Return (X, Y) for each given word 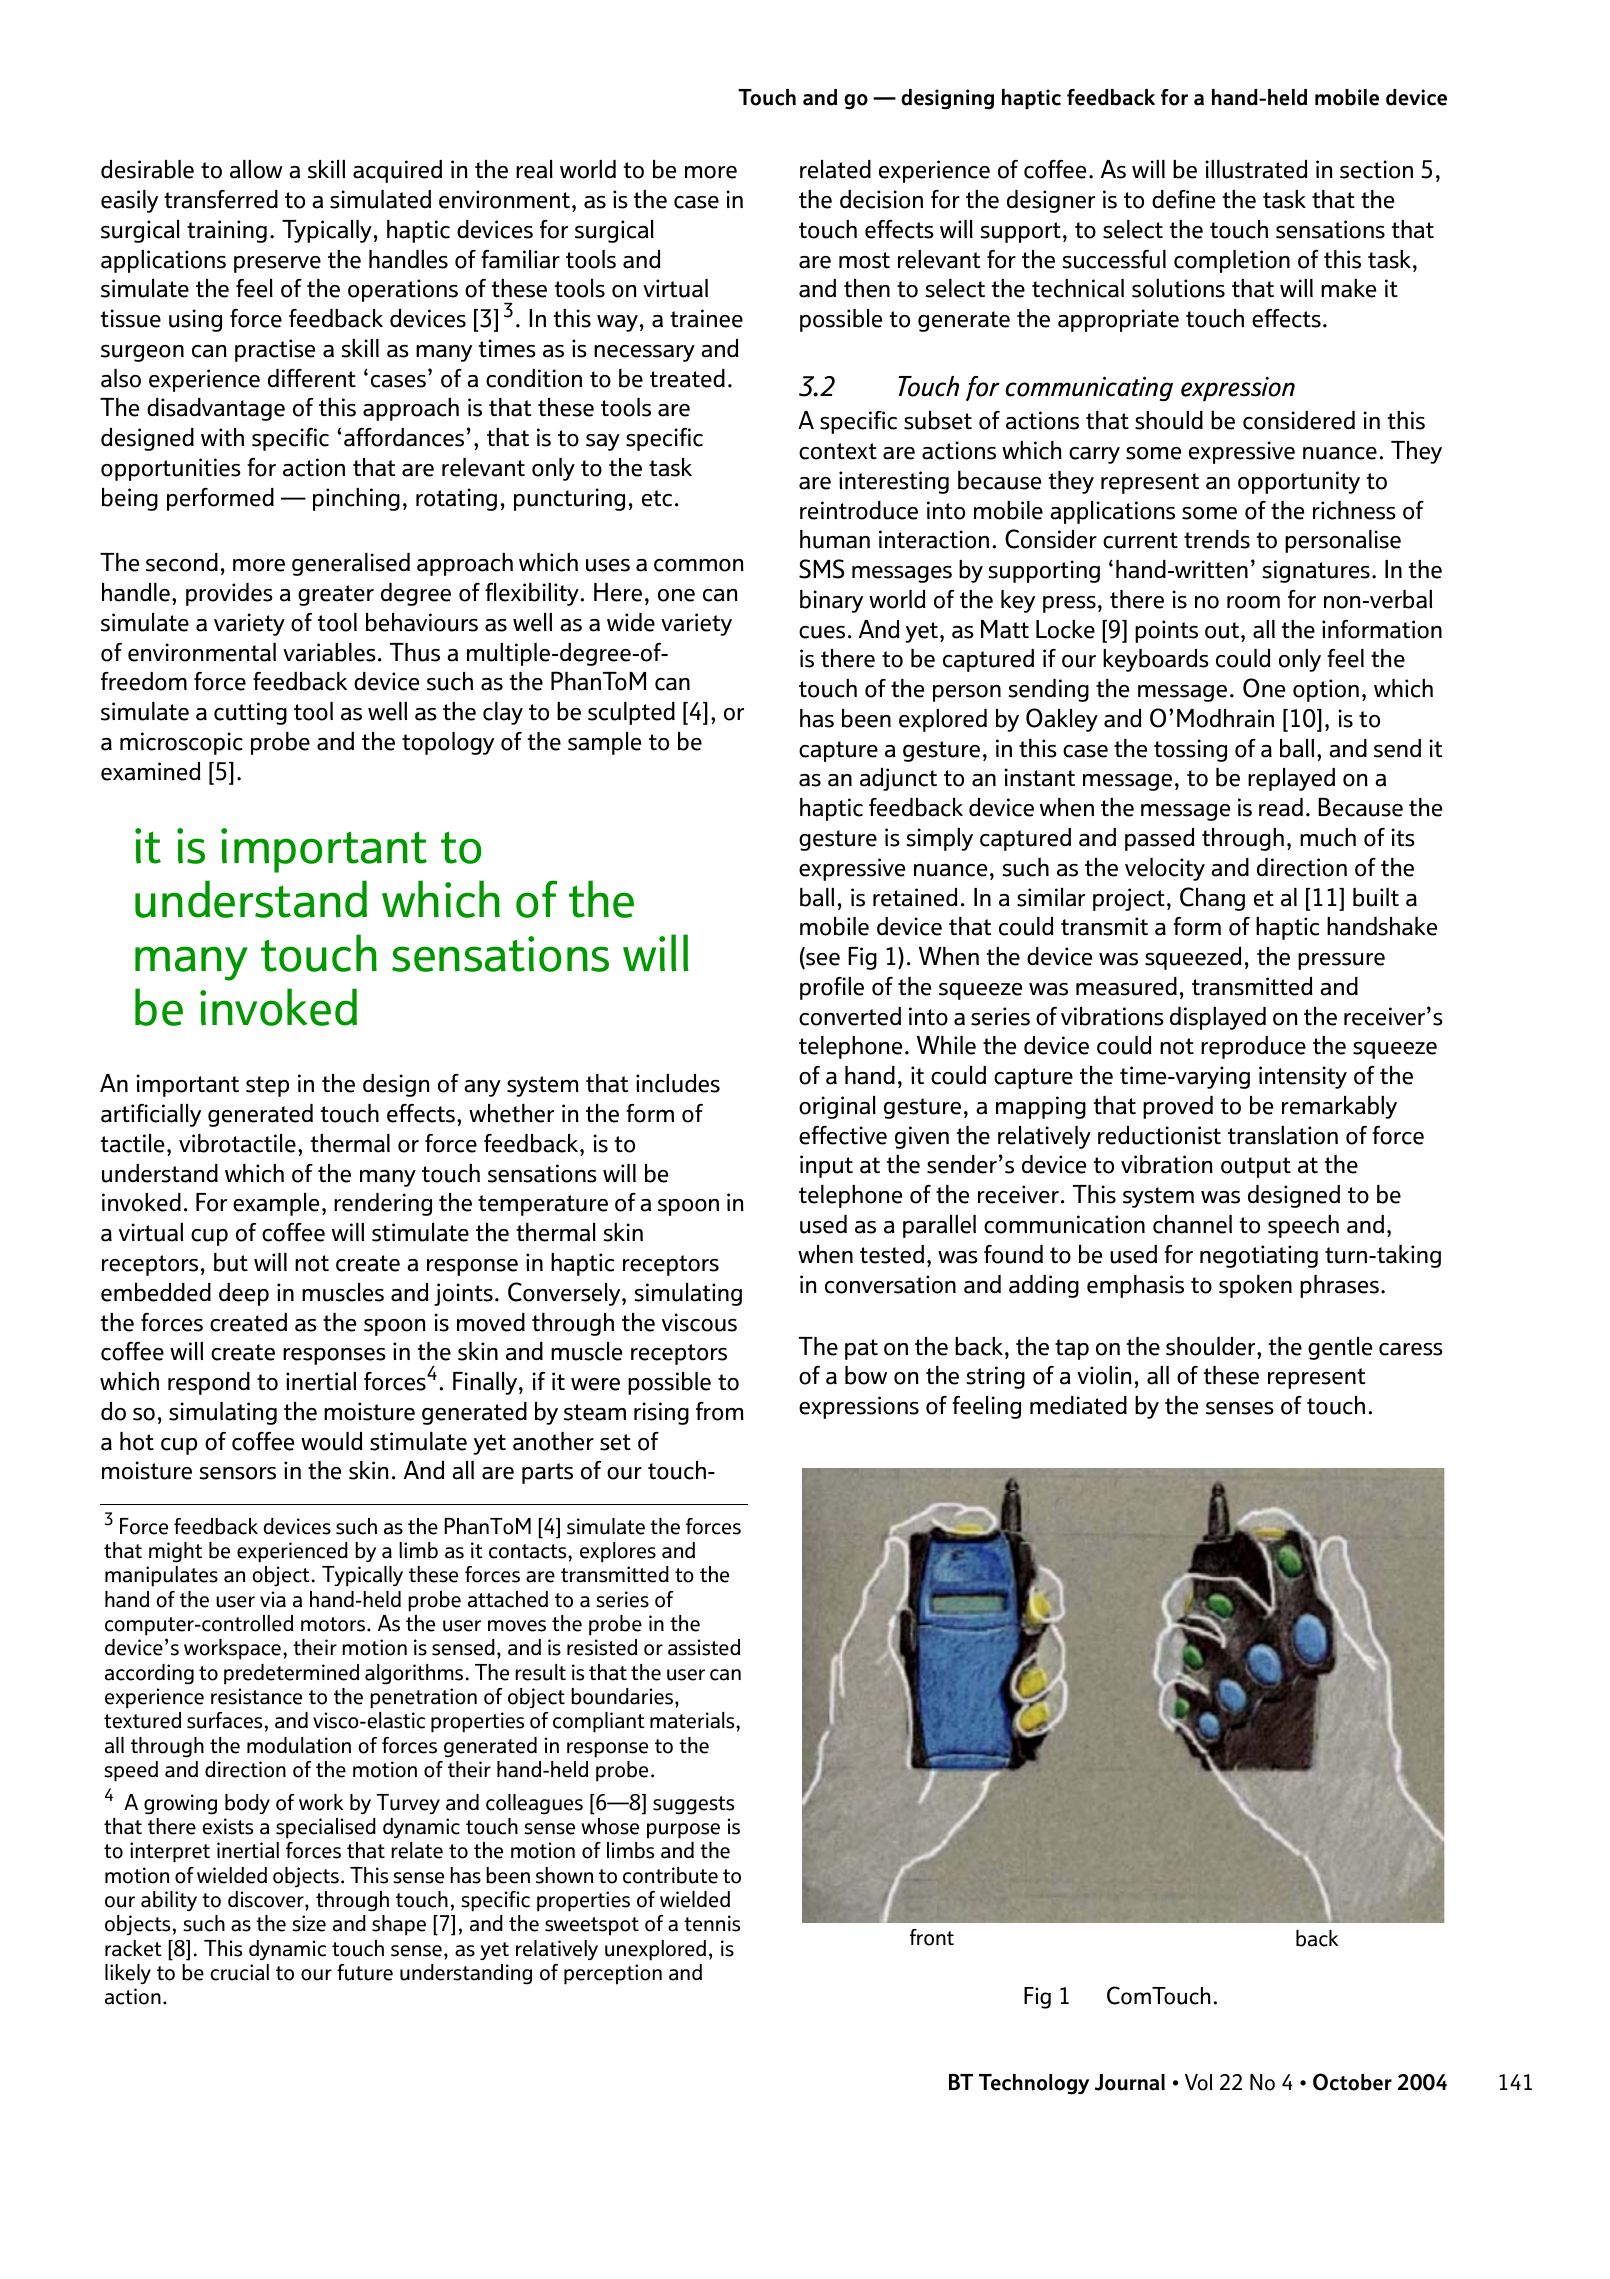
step (267, 1086)
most (864, 260)
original (837, 1107)
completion (1232, 261)
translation (1283, 1135)
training (227, 231)
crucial (239, 1972)
